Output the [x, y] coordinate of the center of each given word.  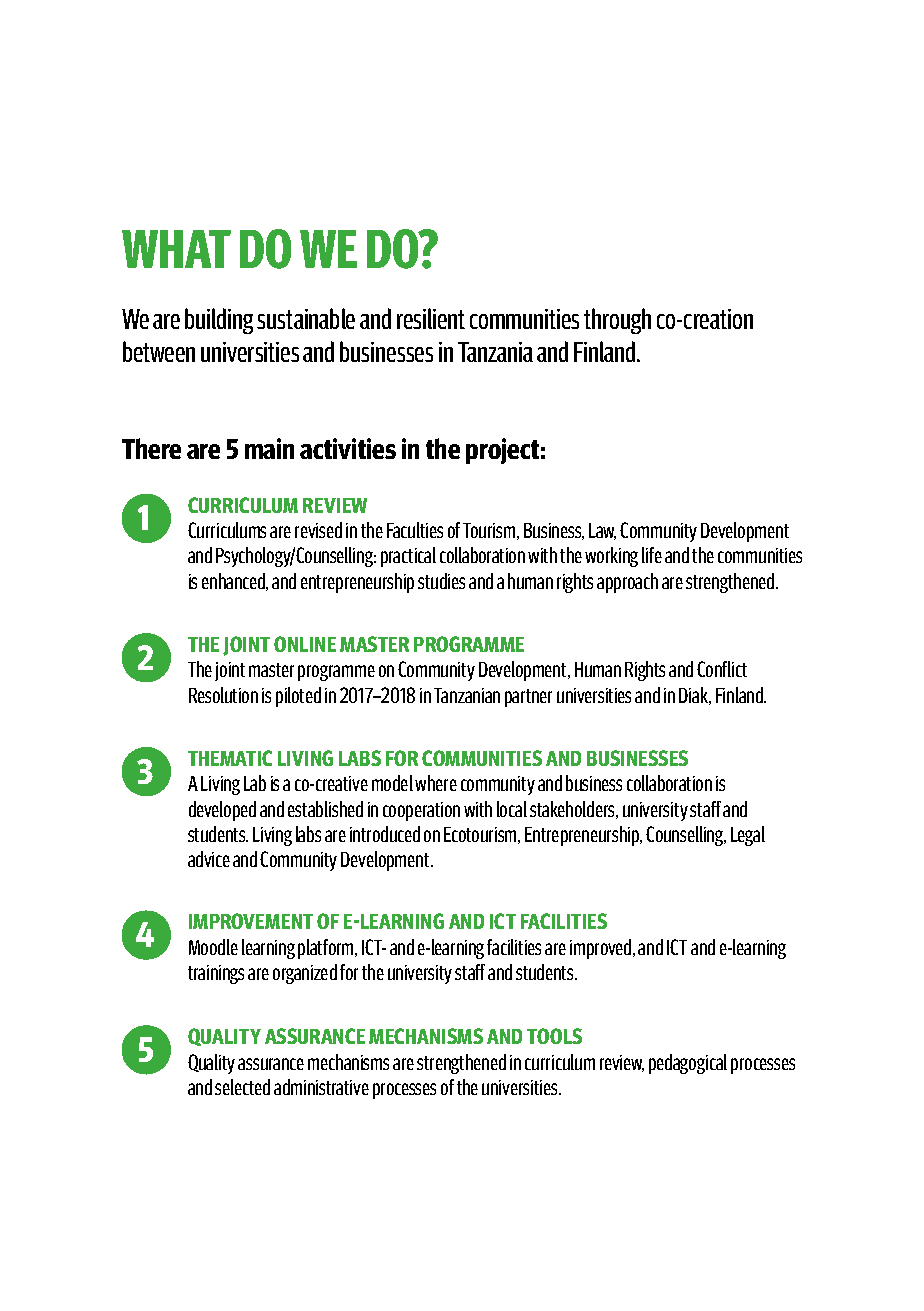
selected [242, 1087]
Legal [748, 836]
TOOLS [554, 1036]
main [269, 448]
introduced [385, 834]
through [617, 321]
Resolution [223, 695]
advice [209, 859]
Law [602, 531]
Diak [695, 696]
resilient [431, 318]
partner [528, 698]
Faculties [415, 530]
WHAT [176, 249]
